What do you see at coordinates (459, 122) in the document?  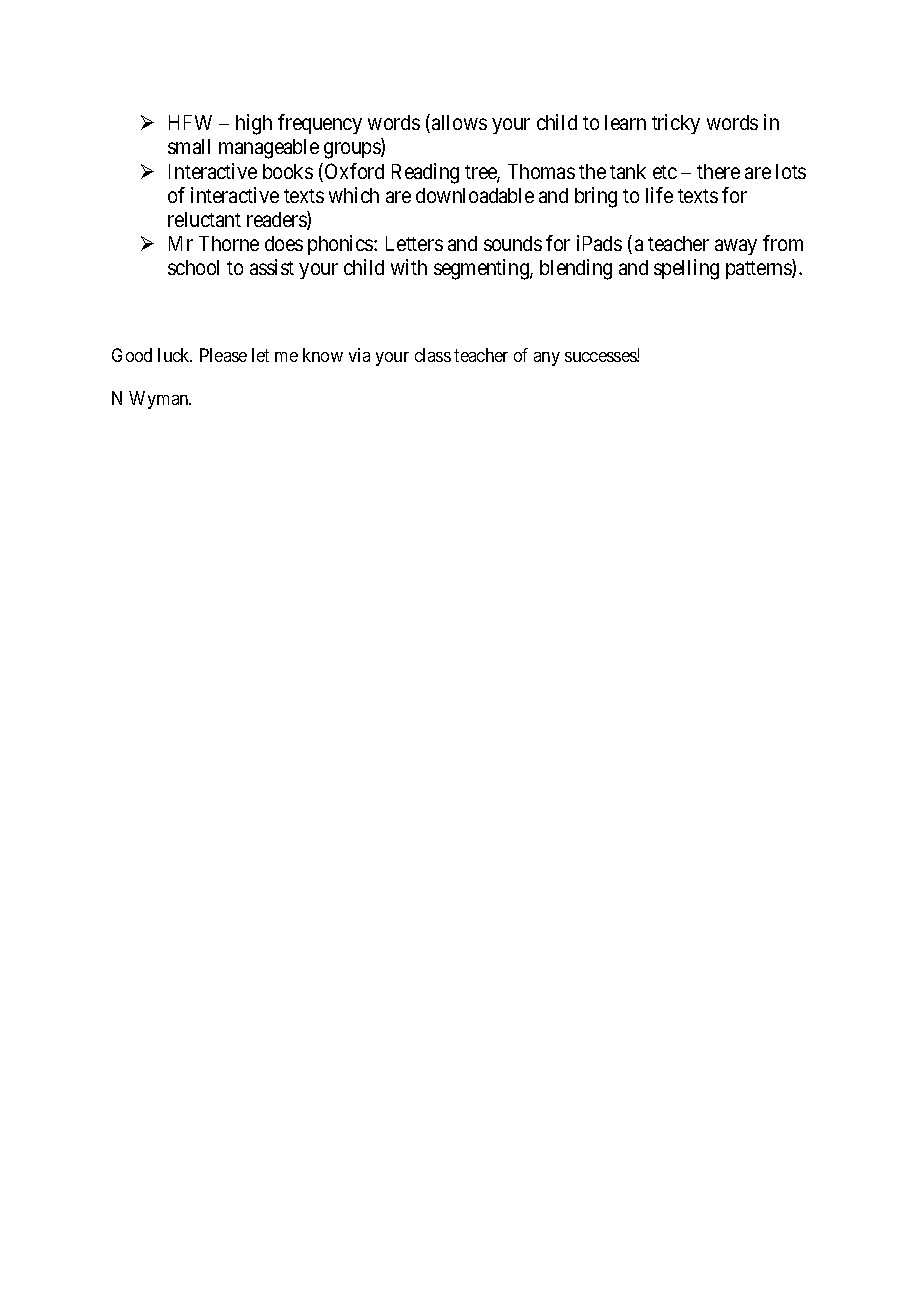 I see `allows` at bounding box center [459, 122].
